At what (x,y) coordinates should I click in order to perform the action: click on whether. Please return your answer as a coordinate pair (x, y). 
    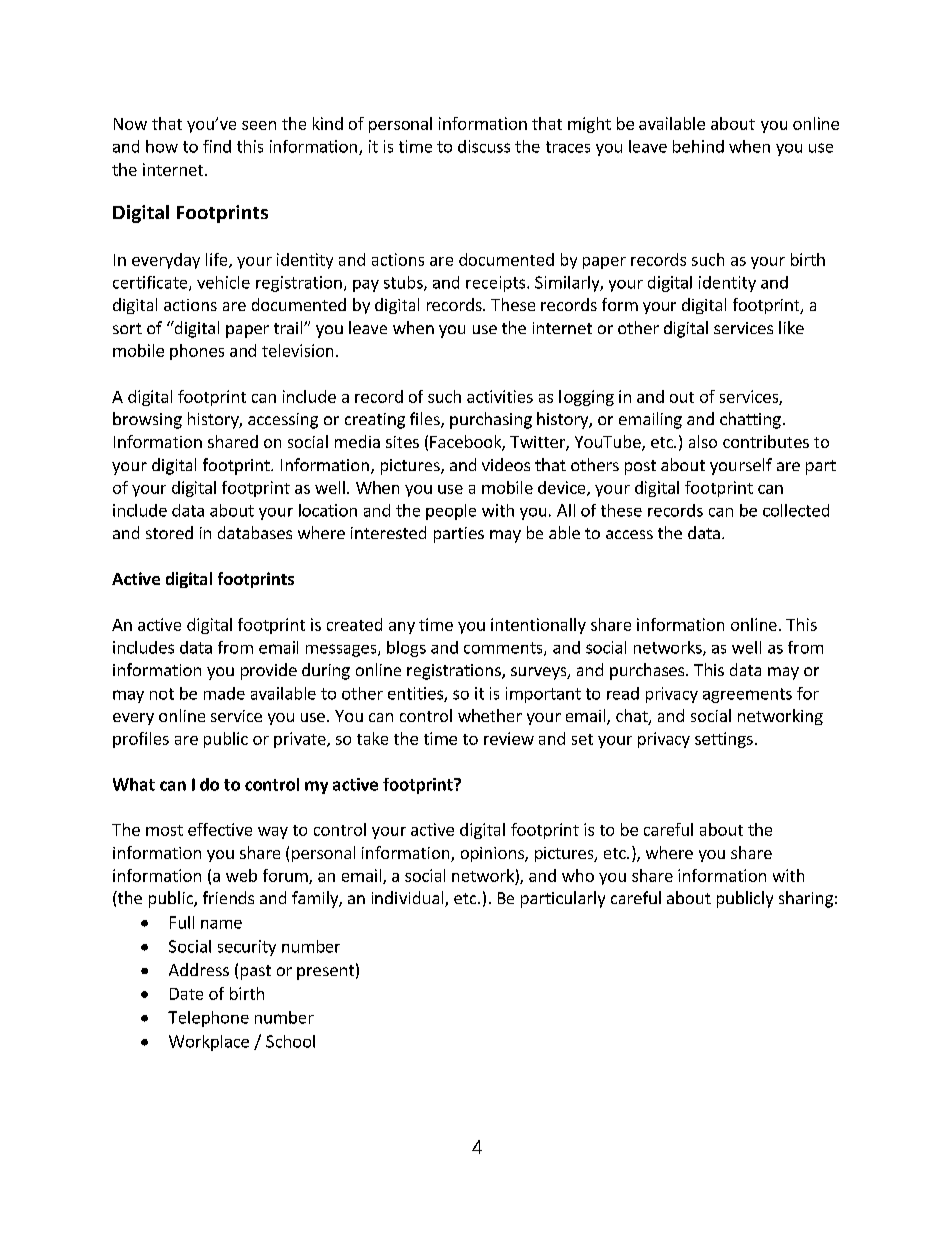
    Looking at the image, I should click on (490, 715).
